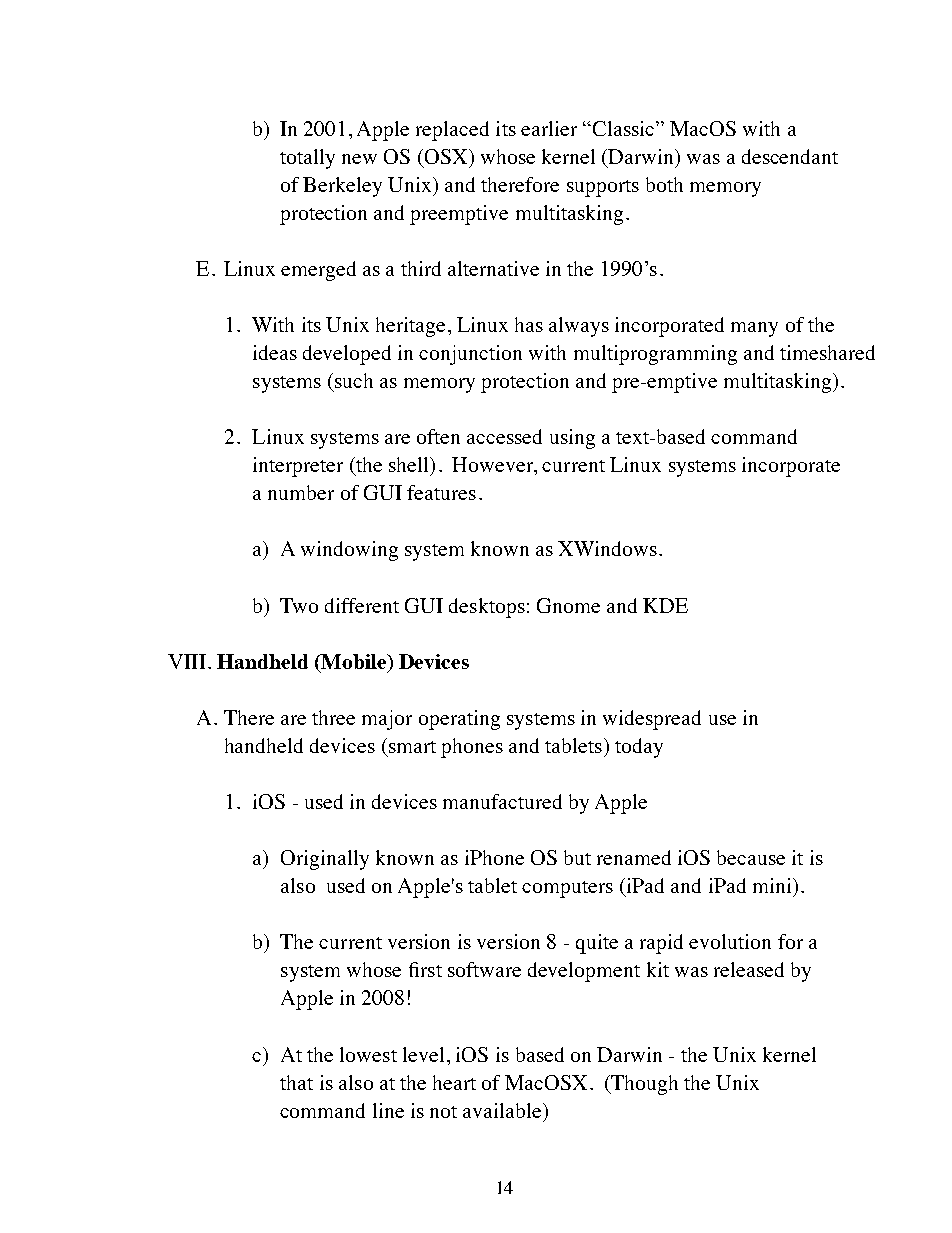  Describe the element at coordinates (572, 439) in the image. I see `using` at that location.
